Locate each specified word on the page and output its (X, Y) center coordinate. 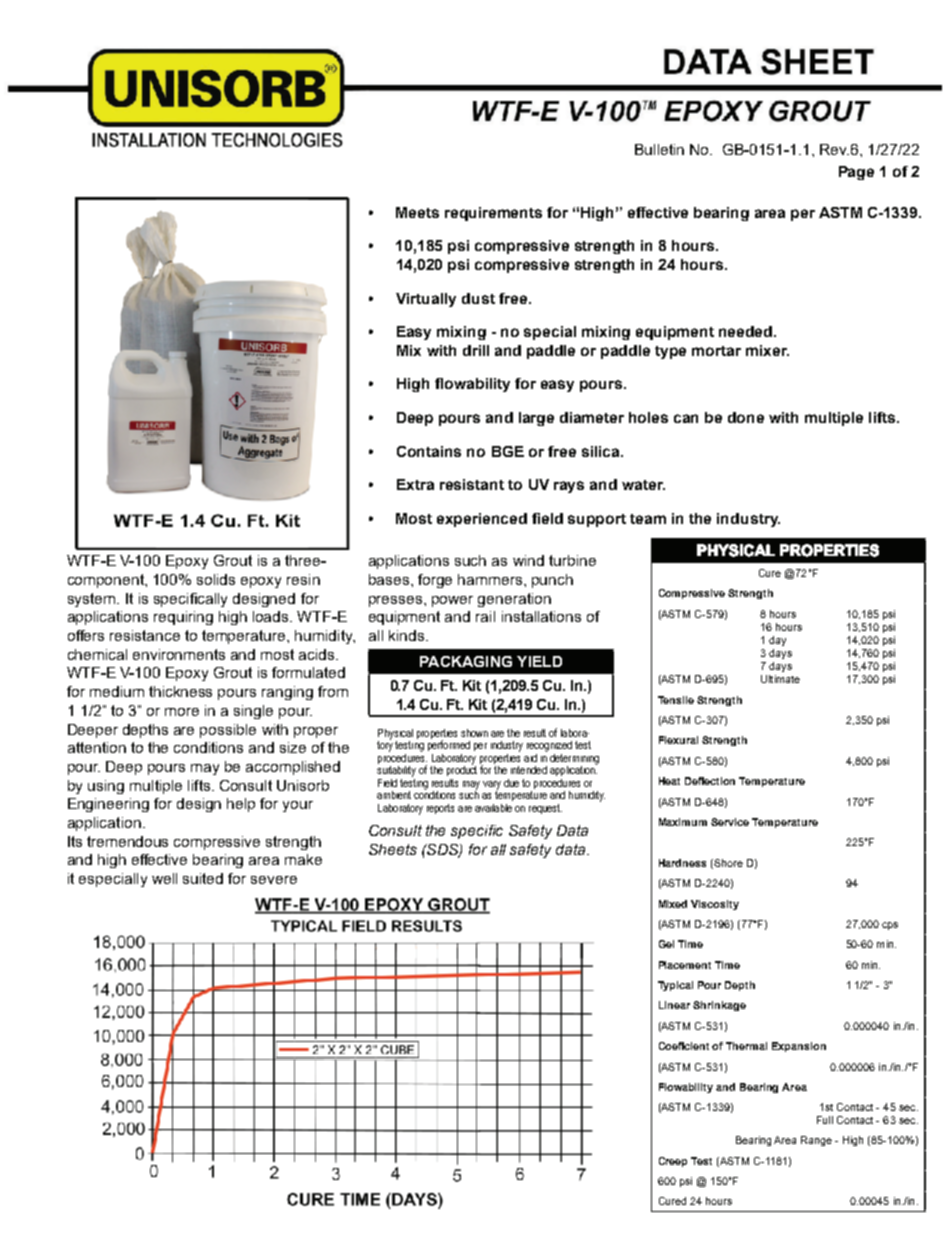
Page (856, 173)
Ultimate (780, 679)
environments (179, 654)
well (164, 878)
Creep (673, 1162)
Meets (417, 212)
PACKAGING (466, 661)
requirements (493, 214)
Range (816, 1141)
